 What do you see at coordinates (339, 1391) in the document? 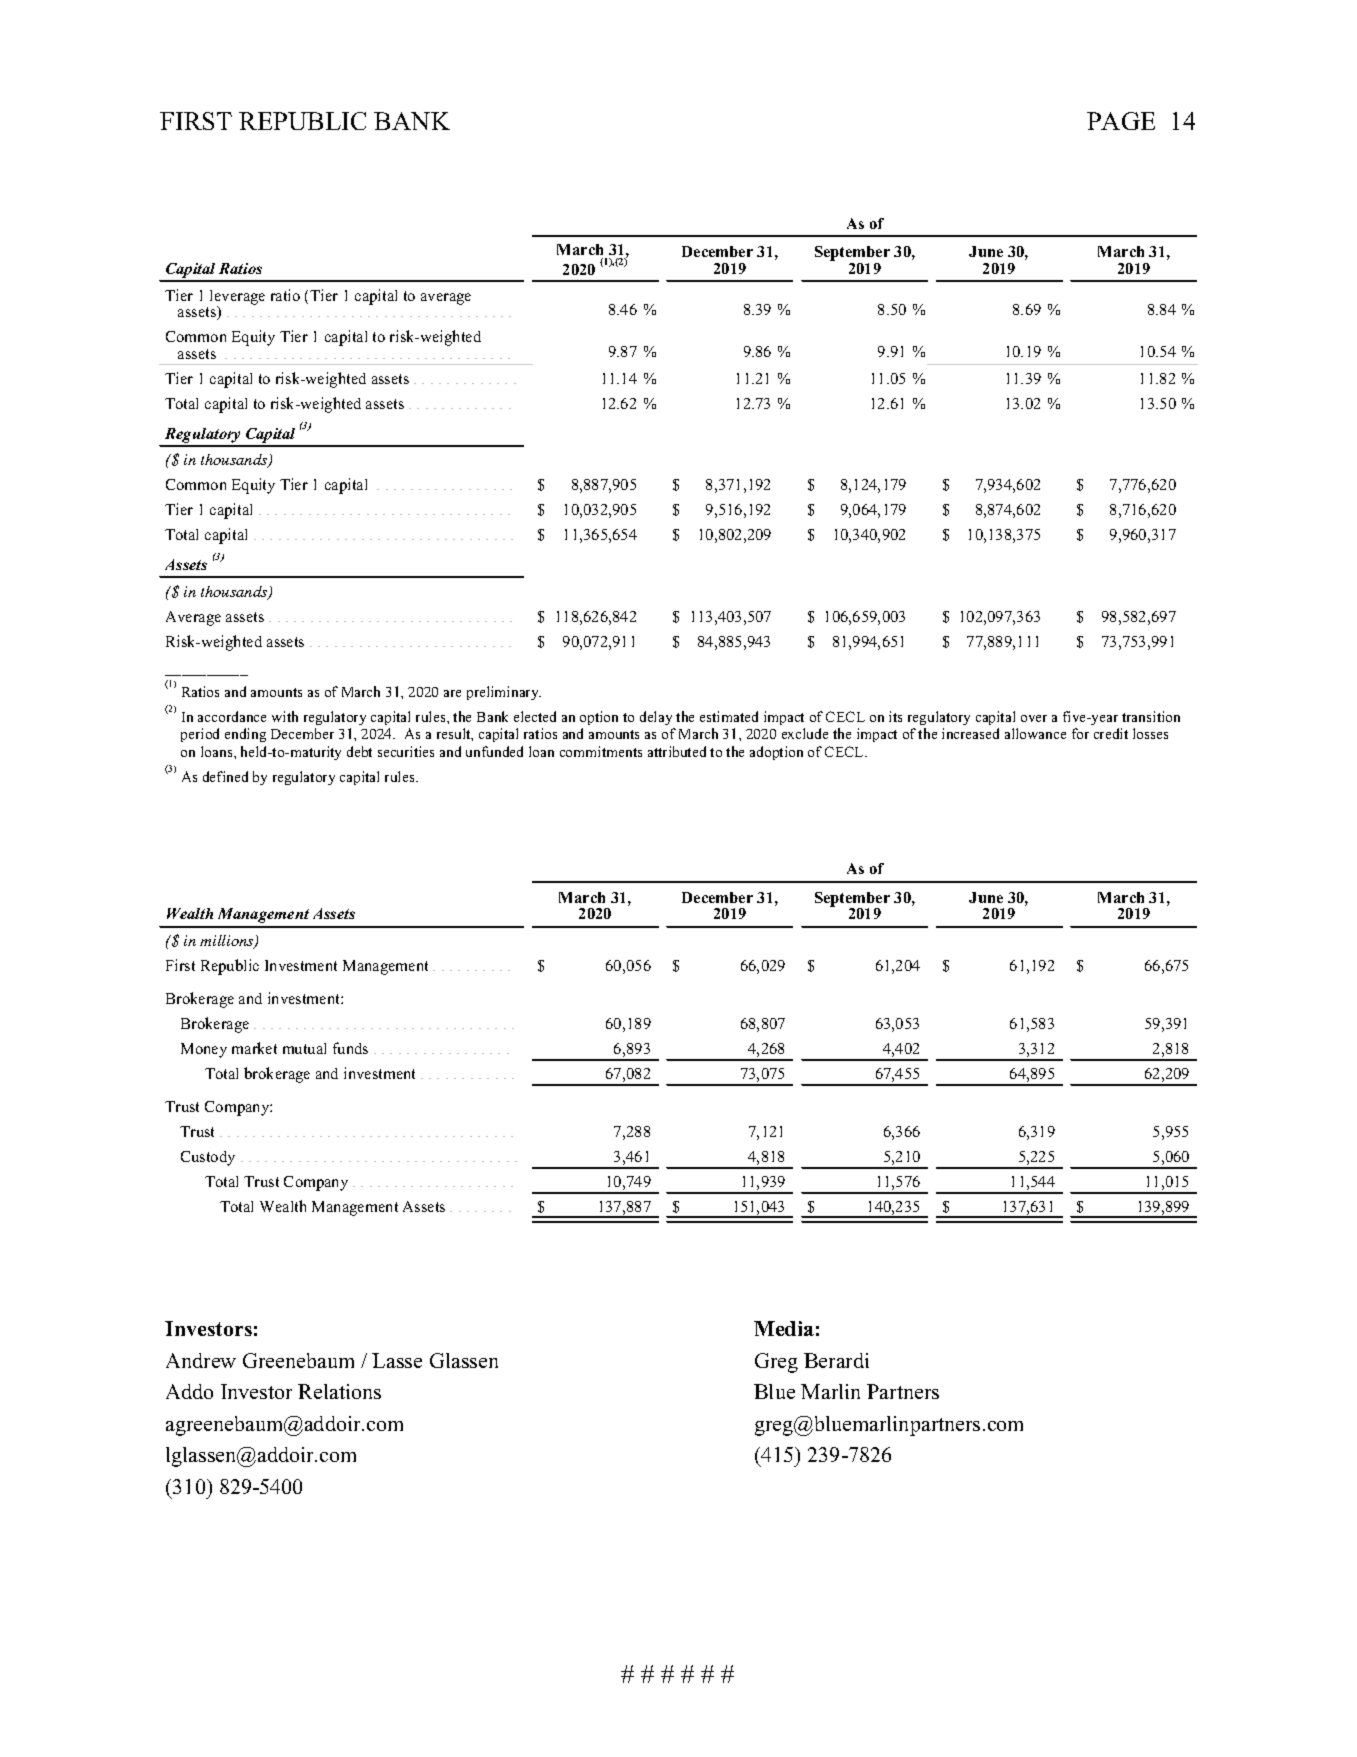
I see `Relations` at bounding box center [339, 1391].
